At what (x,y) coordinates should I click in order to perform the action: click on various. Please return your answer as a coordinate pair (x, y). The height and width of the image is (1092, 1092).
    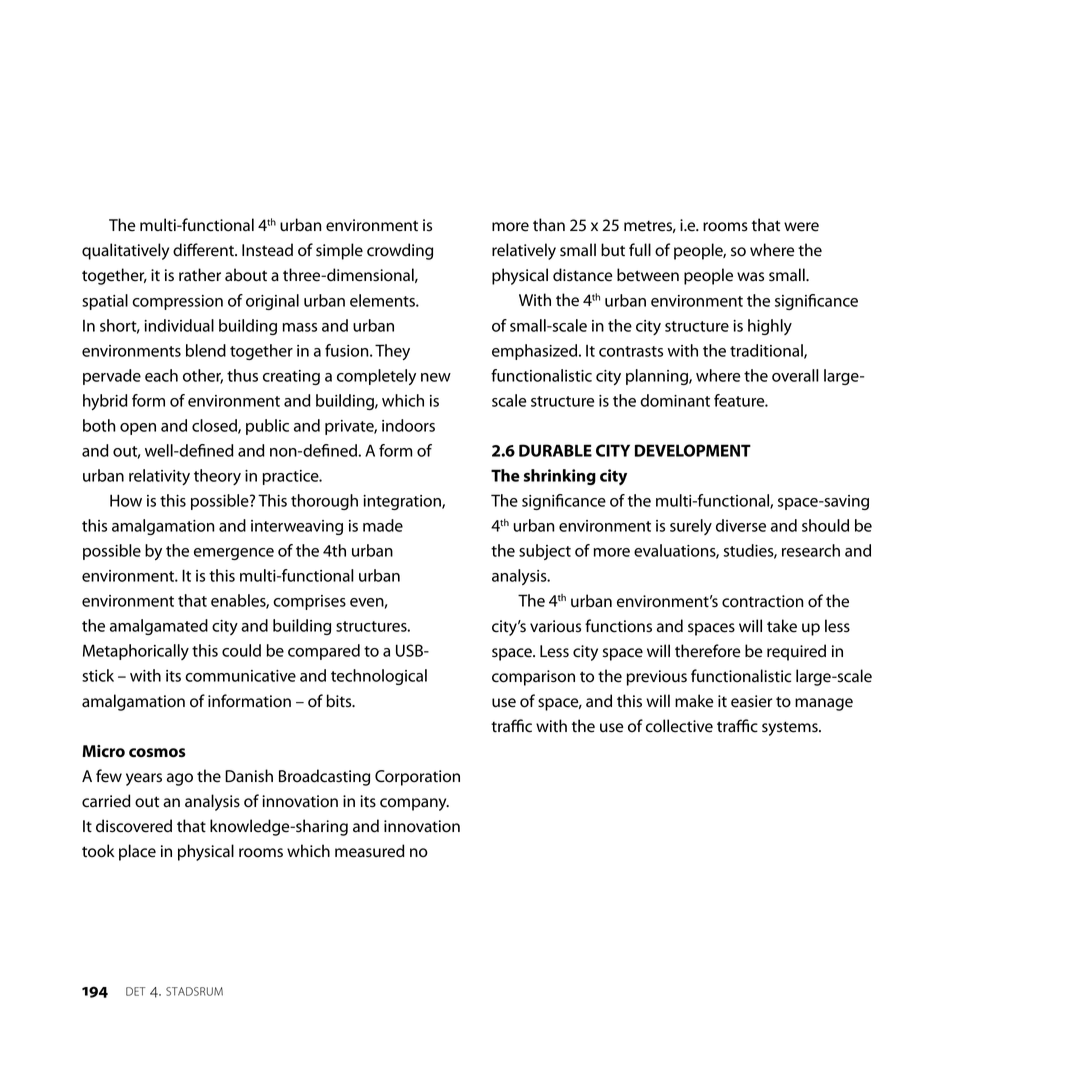
    Looking at the image, I should click on (555, 626).
